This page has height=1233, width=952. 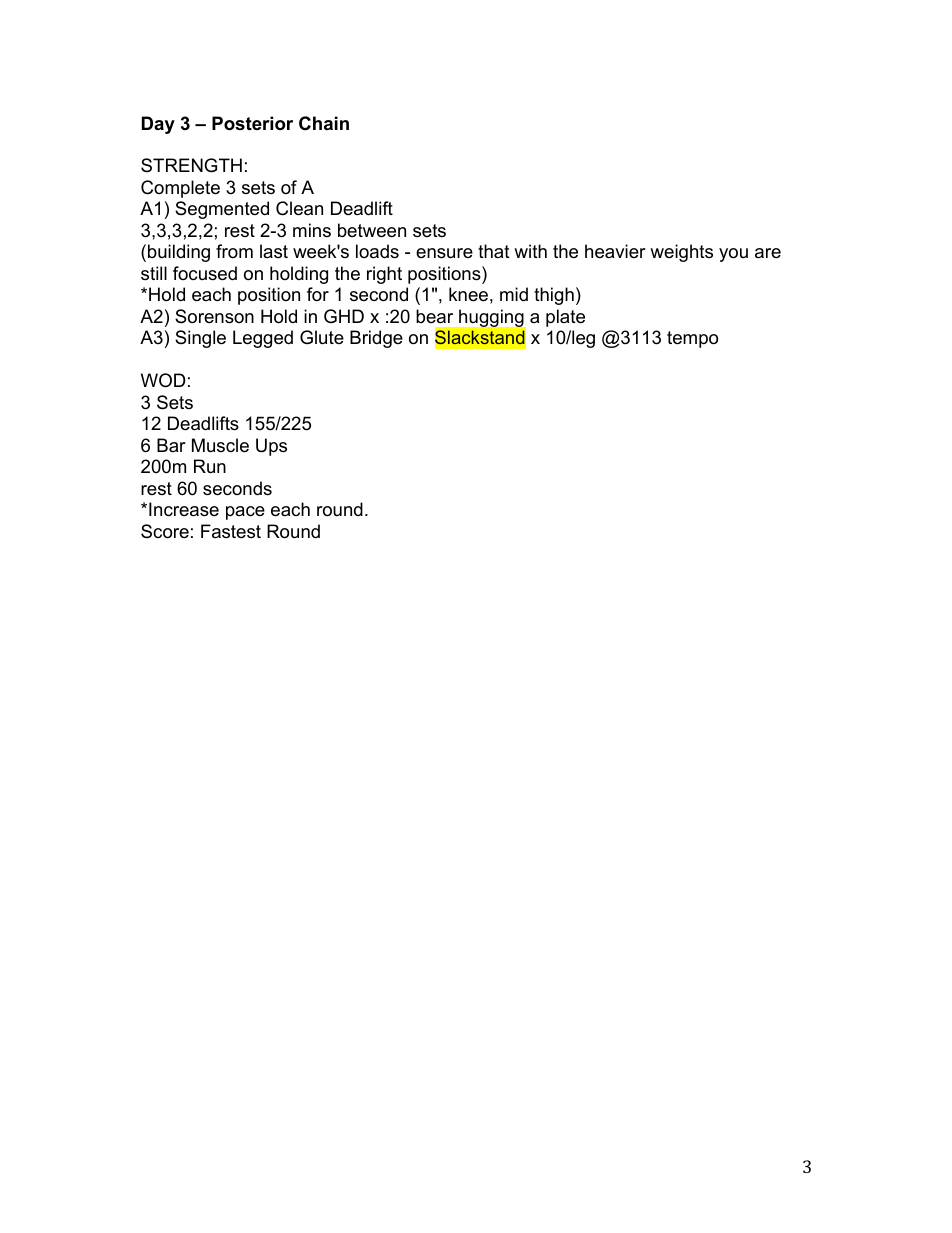 What do you see at coordinates (491, 318) in the page?
I see `hugging` at bounding box center [491, 318].
